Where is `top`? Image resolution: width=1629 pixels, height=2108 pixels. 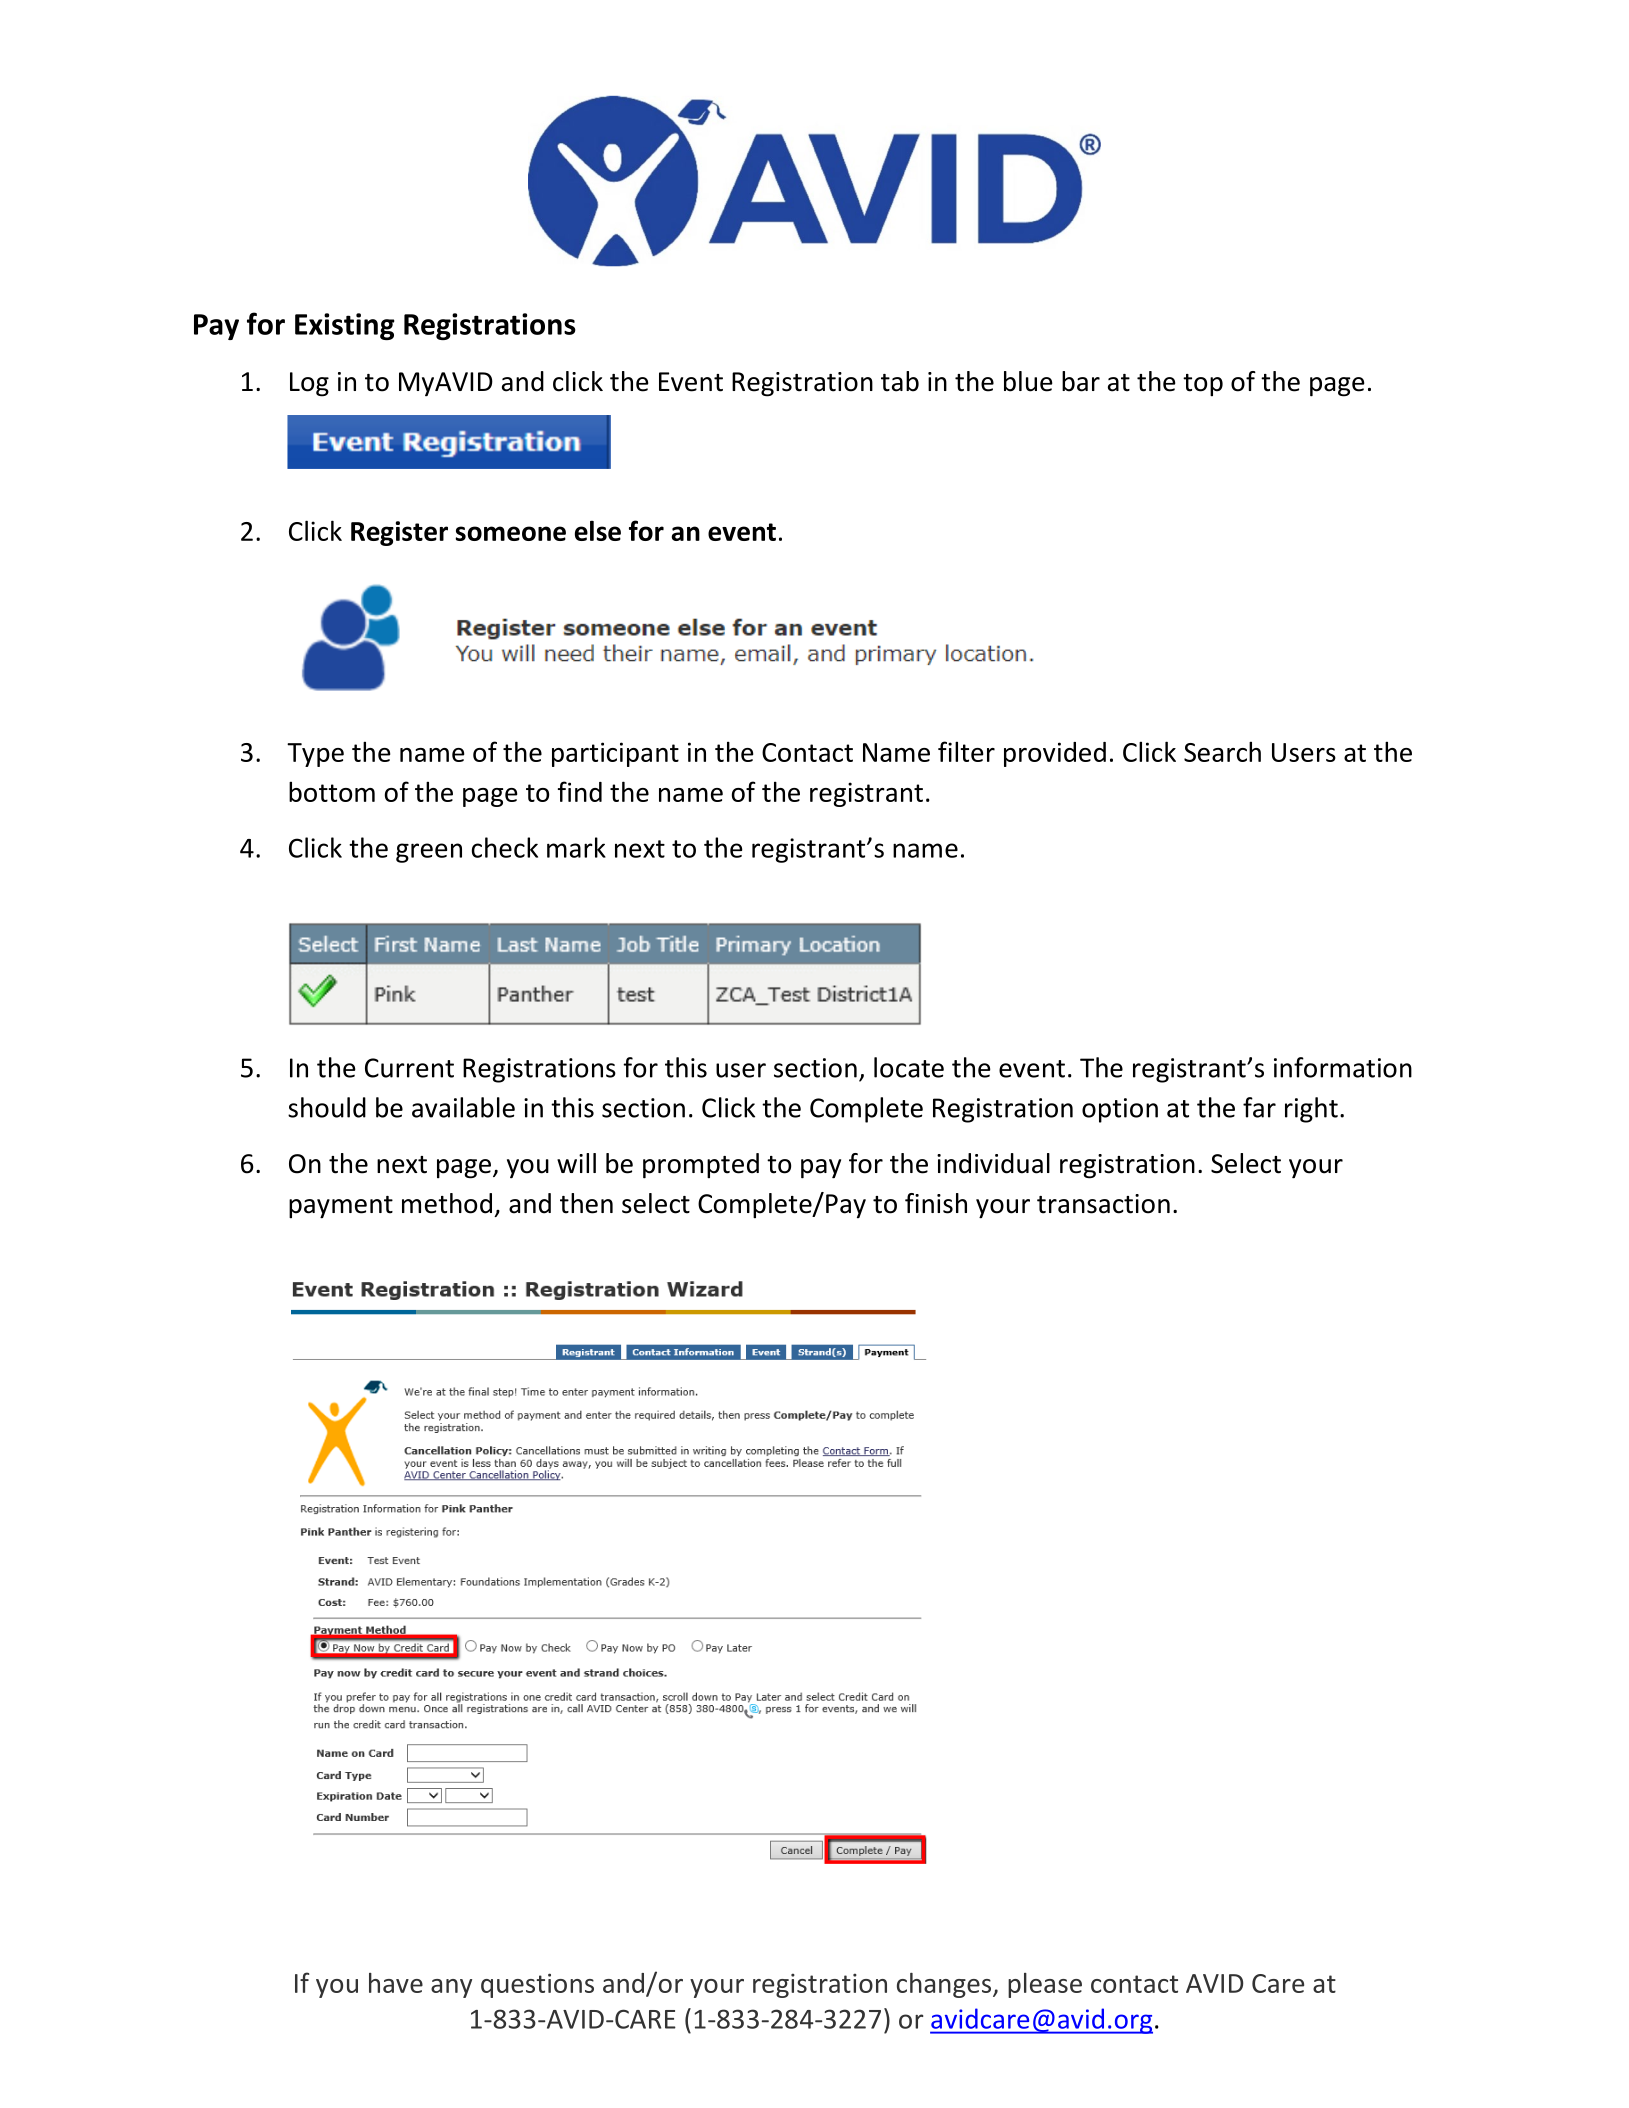 top is located at coordinates (1203, 385).
